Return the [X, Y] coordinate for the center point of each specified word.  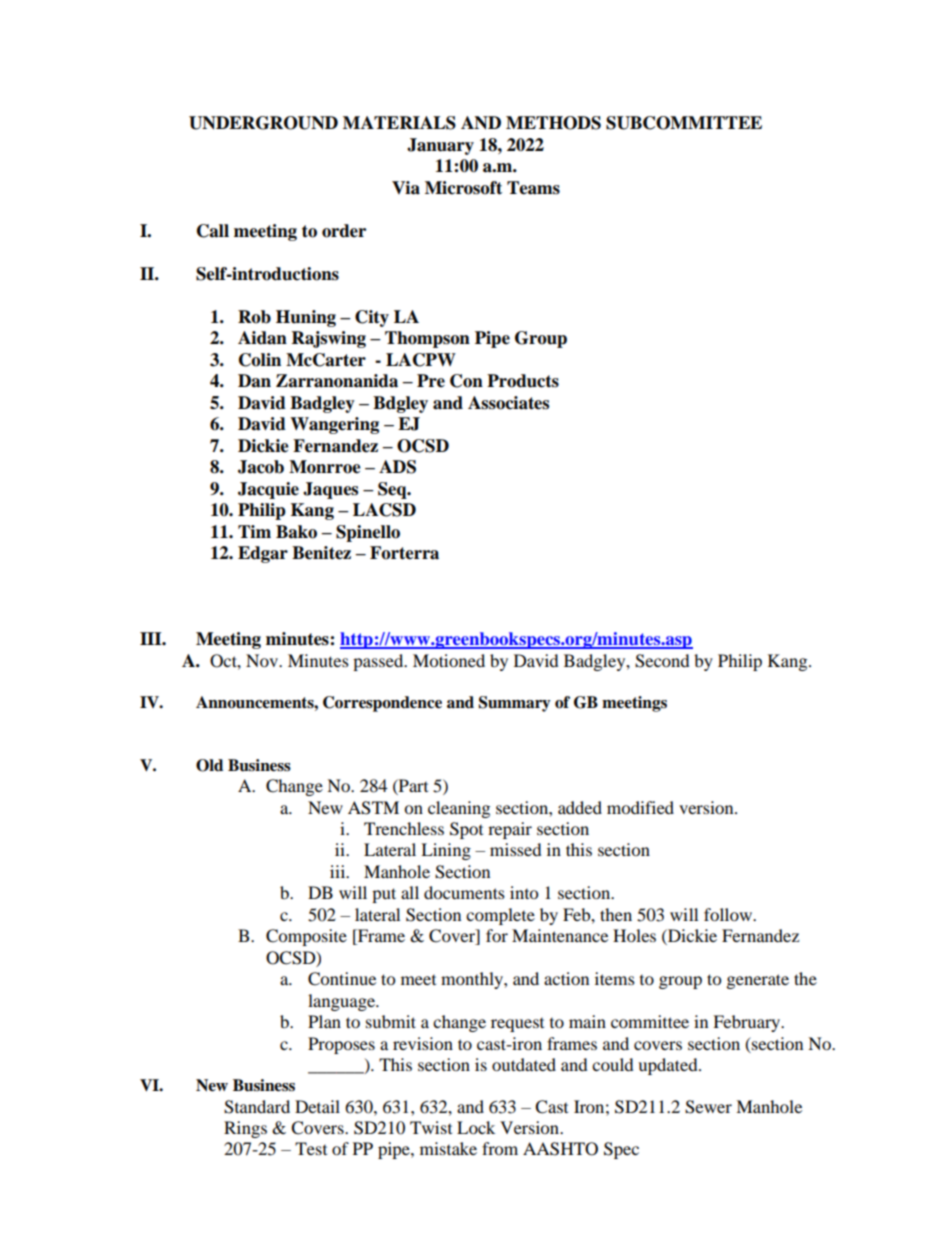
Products [523, 381]
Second [662, 661]
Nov [263, 660]
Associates [508, 403]
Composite [306, 937]
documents [464, 892]
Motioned [449, 660]
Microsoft [463, 188]
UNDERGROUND [263, 123]
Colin [260, 360]
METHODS [553, 123]
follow [729, 914]
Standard [257, 1107]
